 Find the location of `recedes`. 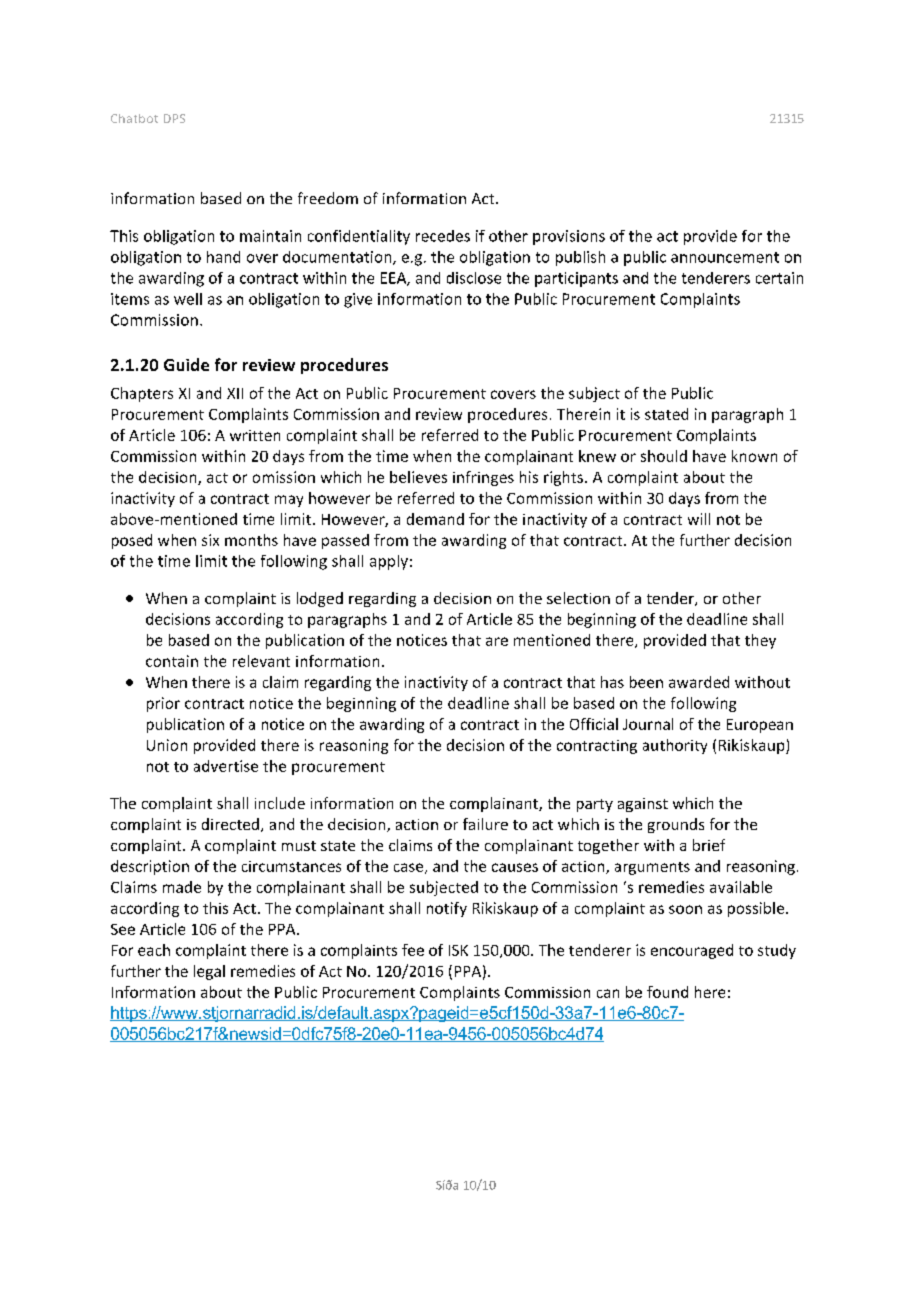

recedes is located at coordinates (443, 236).
